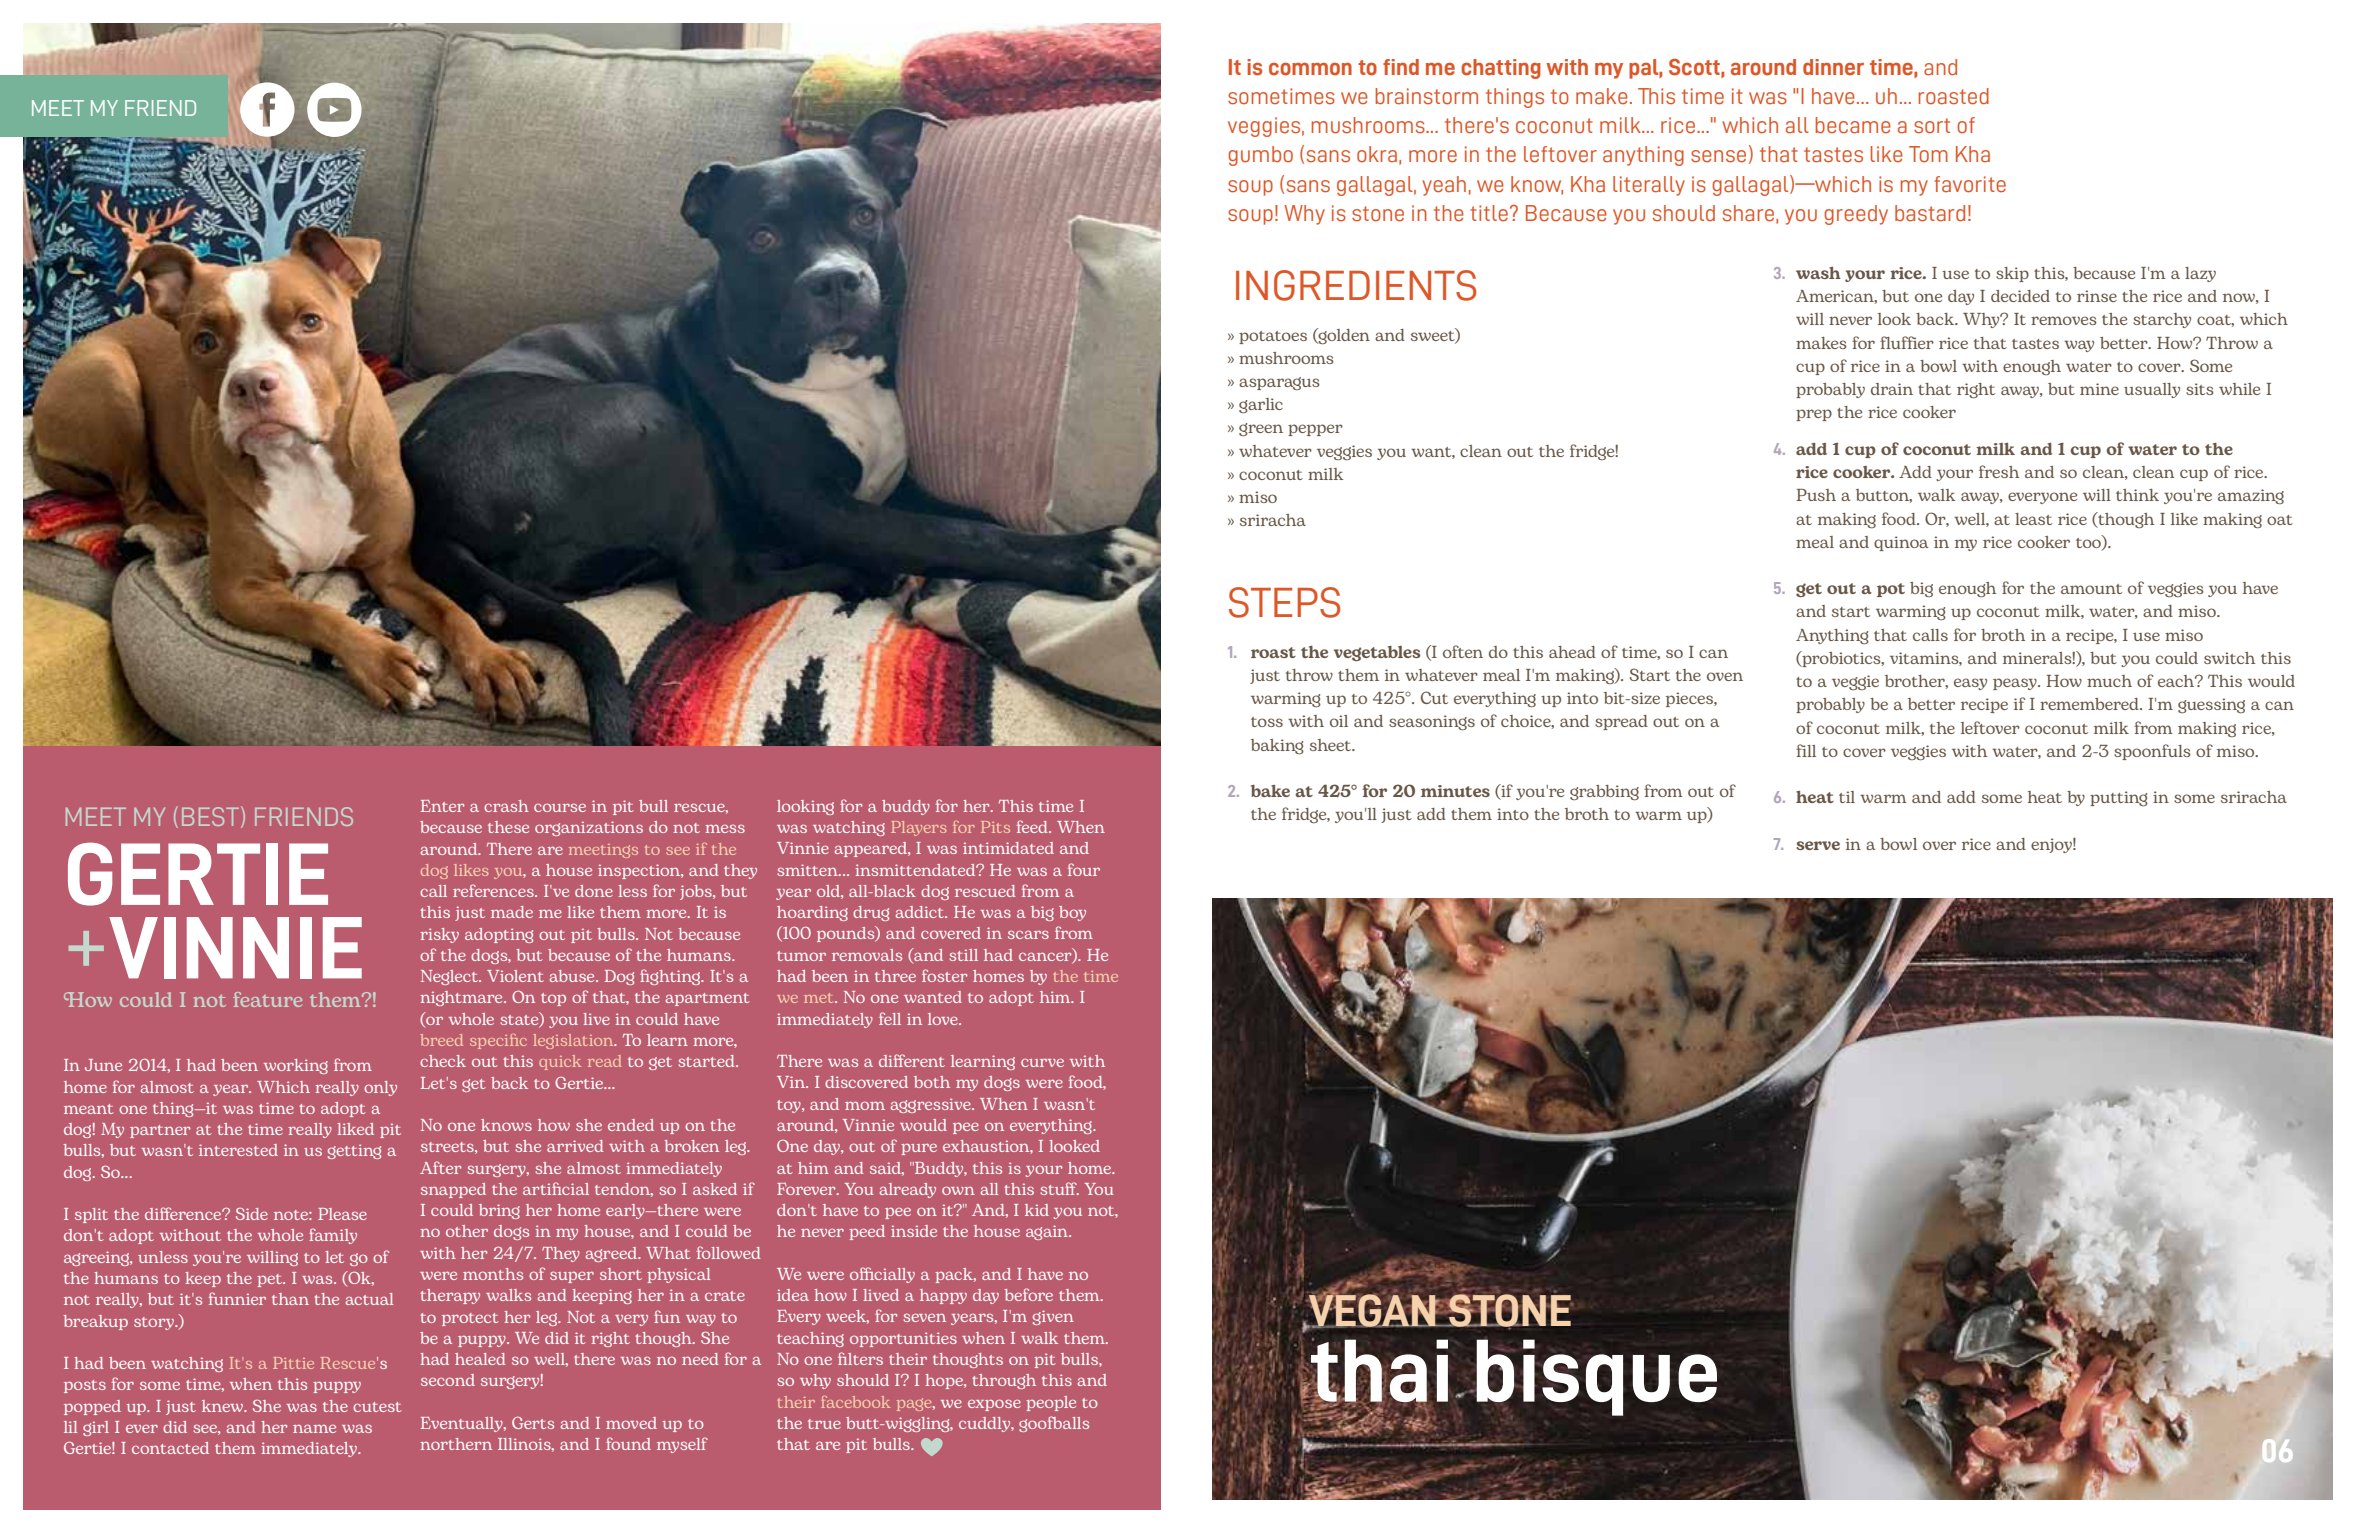 This screenshot has width=2367, height=1532. I want to click on least, so click(2033, 519).
